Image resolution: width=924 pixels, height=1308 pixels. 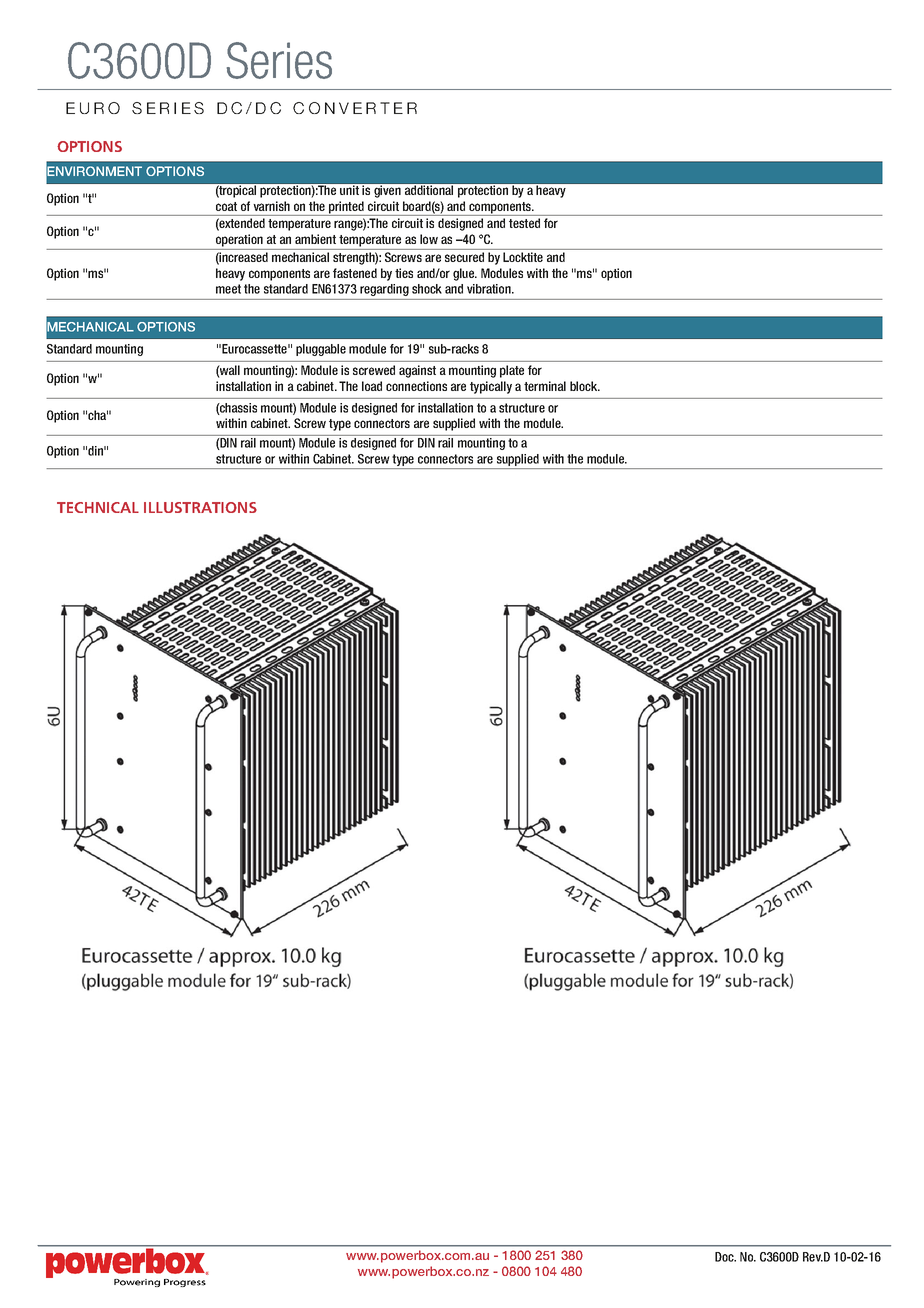 I want to click on connections, so click(x=416, y=386).
